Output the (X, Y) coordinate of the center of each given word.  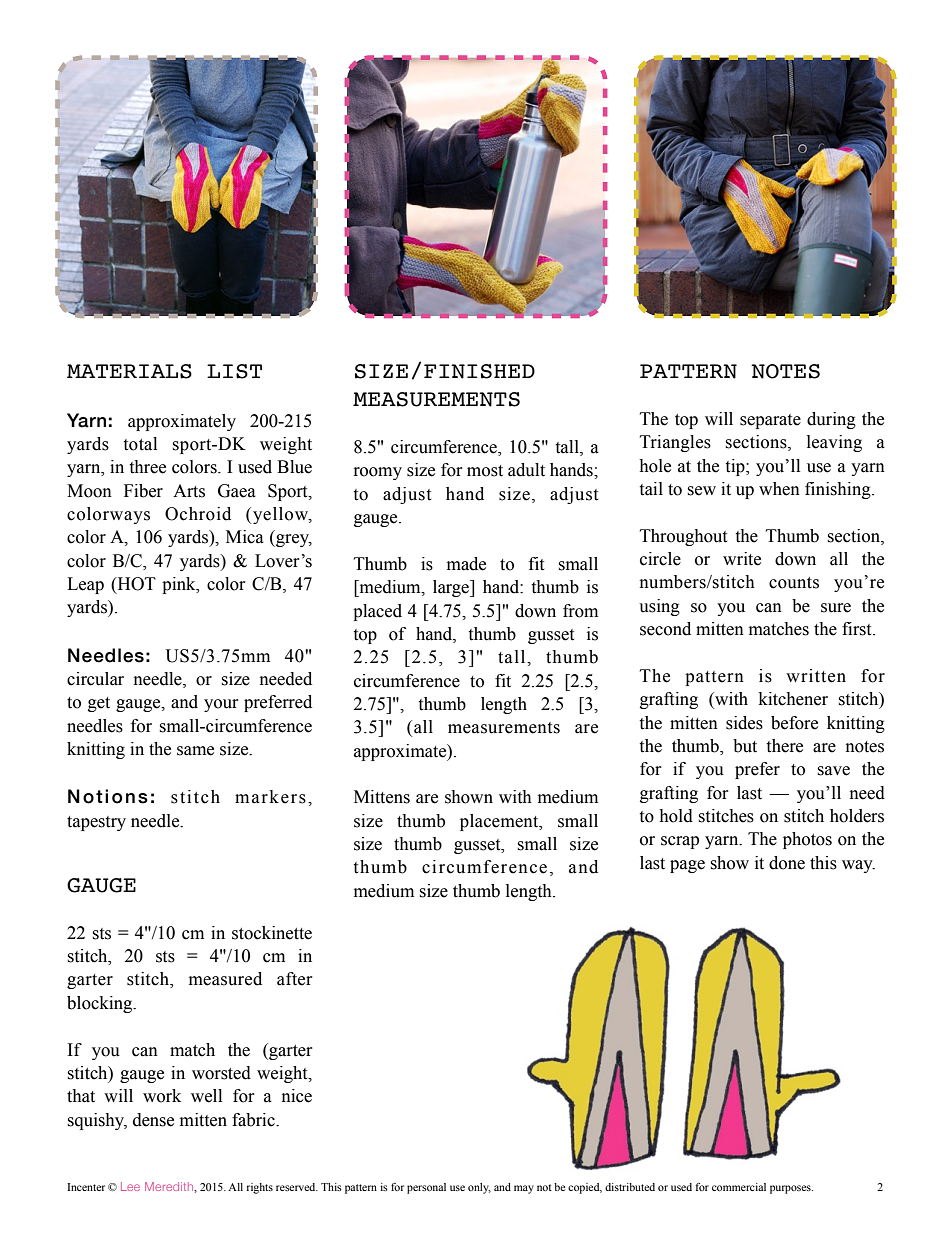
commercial (739, 1187)
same (195, 751)
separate (770, 421)
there (784, 746)
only (479, 1188)
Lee (130, 1186)
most (485, 471)
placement (500, 822)
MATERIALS (129, 371)
